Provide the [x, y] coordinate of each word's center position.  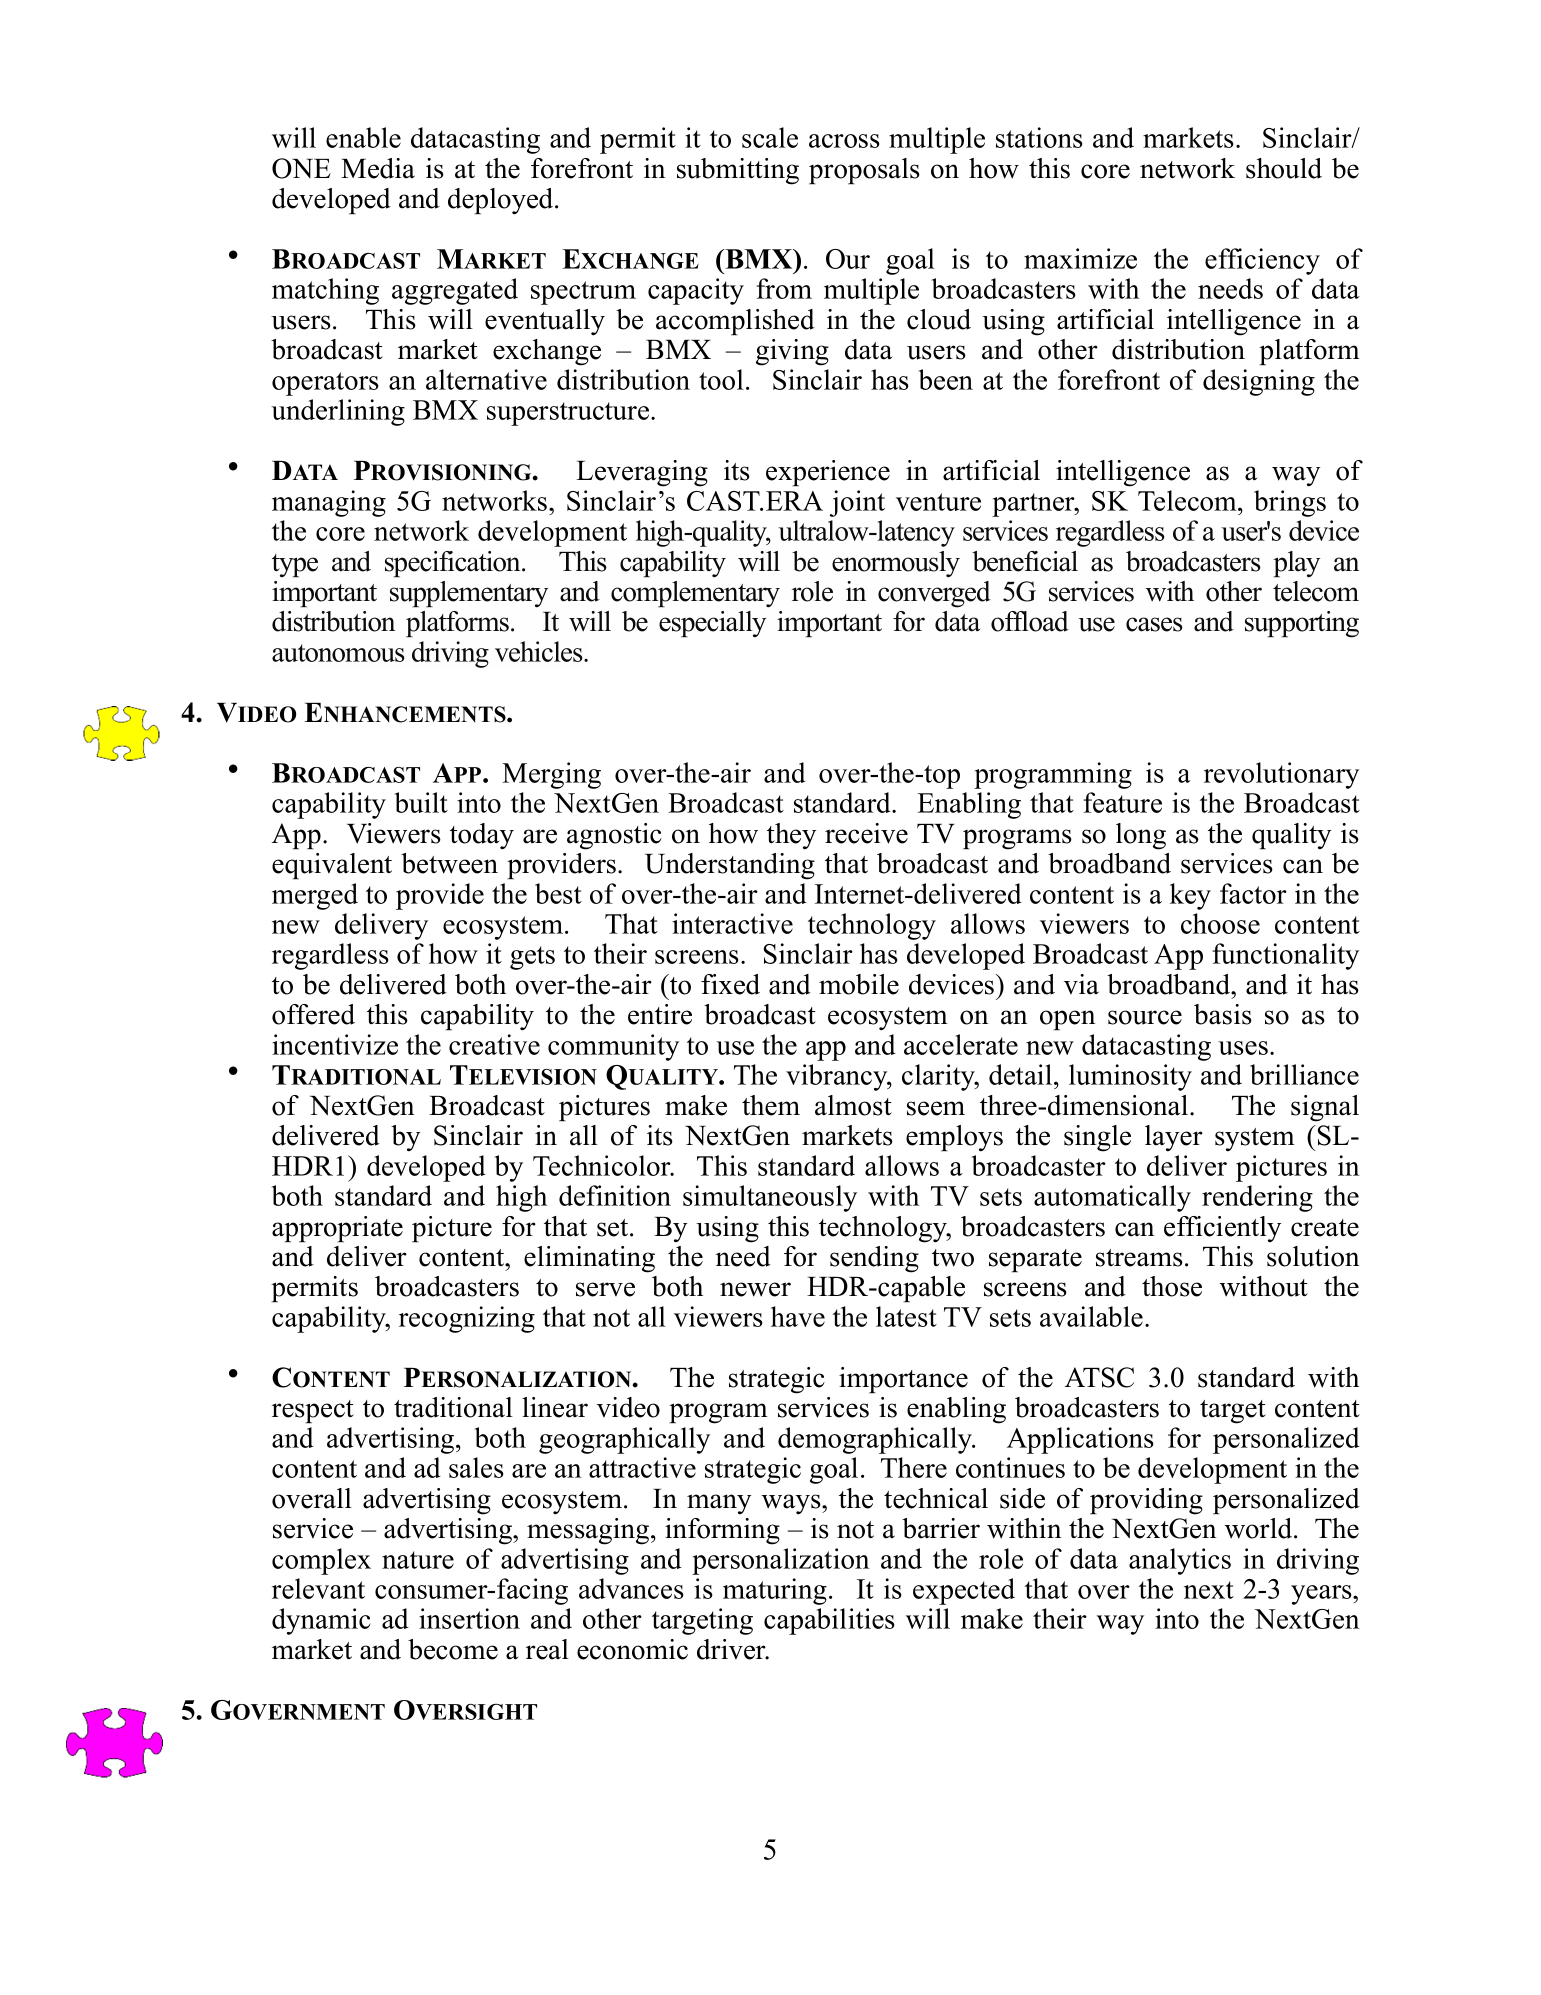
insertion [469, 1618]
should [1284, 168]
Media [378, 168]
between [449, 863]
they [791, 836]
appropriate [337, 1229]
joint [857, 503]
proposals [864, 171]
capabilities [829, 1621]
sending [874, 1259]
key [1190, 896]
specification [454, 564]
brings [1290, 503]
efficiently [1222, 1229]
